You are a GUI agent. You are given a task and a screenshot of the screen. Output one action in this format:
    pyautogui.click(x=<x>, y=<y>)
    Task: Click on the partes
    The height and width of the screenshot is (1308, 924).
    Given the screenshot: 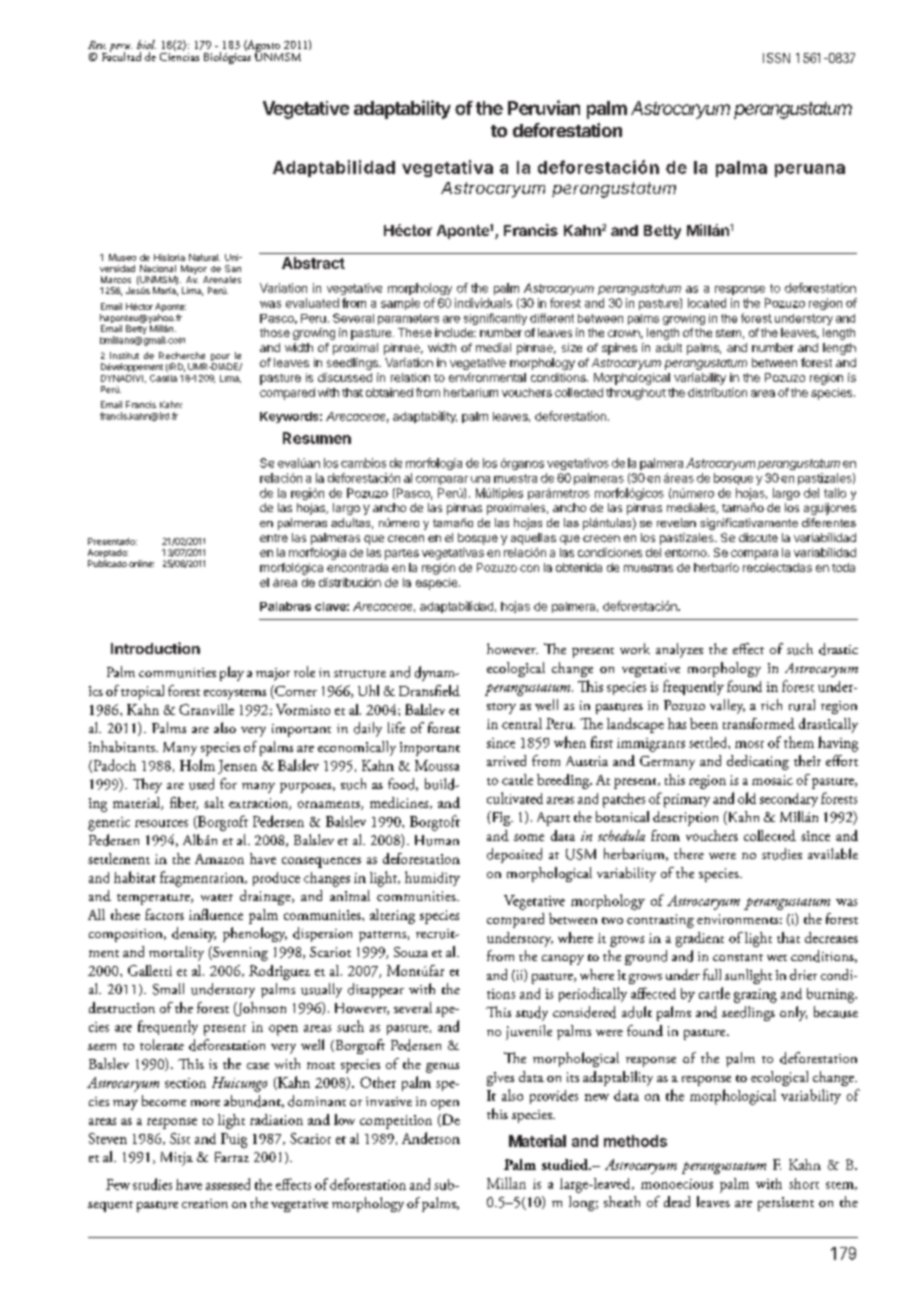 What is the action you would take?
    pyautogui.click(x=402, y=554)
